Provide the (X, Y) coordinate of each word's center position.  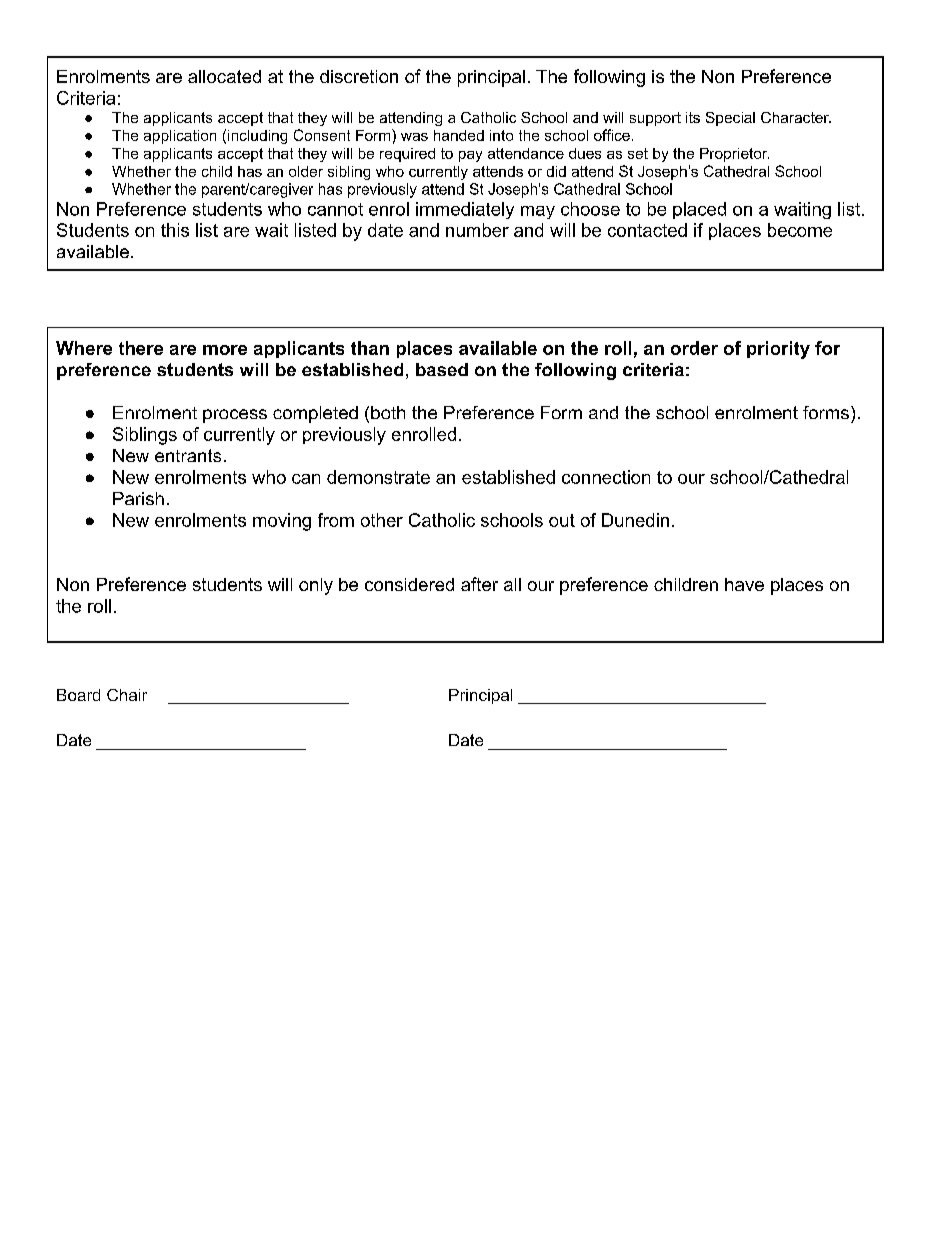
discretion (359, 76)
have (744, 584)
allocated (224, 76)
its (693, 117)
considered (409, 584)
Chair (127, 695)
